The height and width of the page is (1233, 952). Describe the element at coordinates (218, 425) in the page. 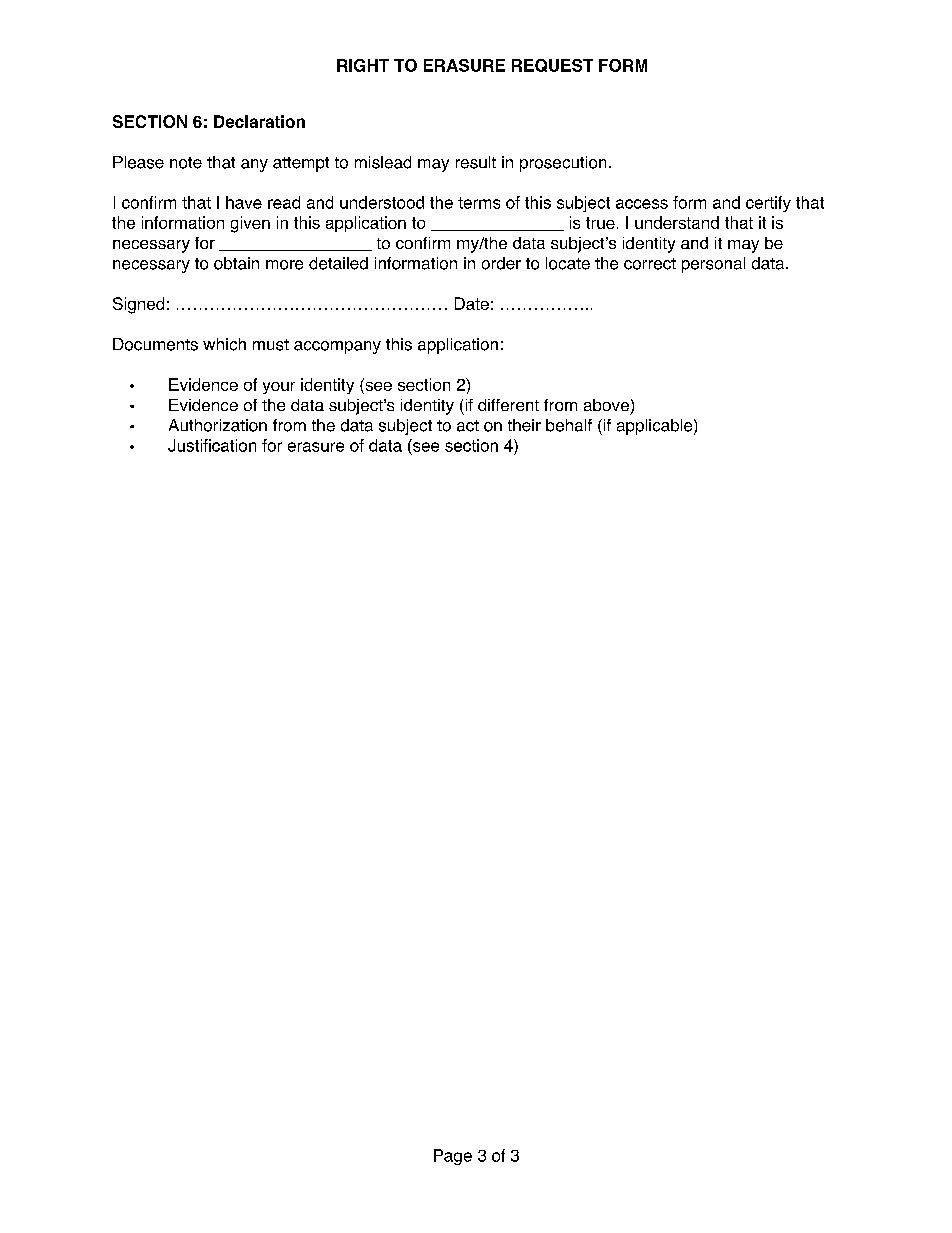

I see `Authorization` at that location.
